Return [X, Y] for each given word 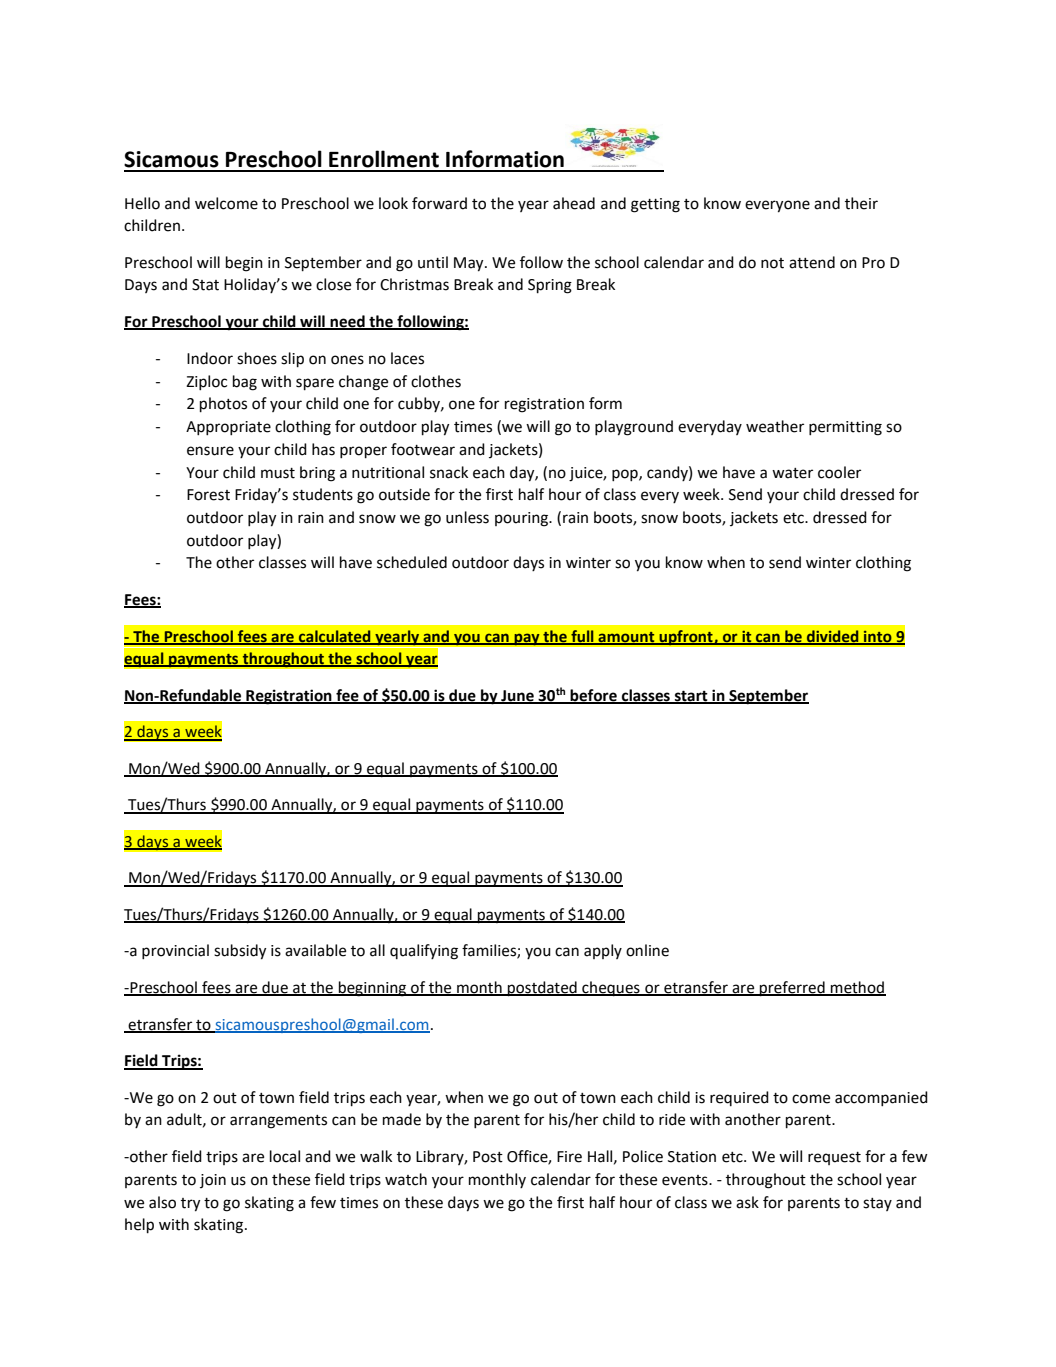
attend [812, 262]
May [470, 264]
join [213, 1181]
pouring [522, 519]
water [792, 473]
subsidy [240, 952]
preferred [792, 989]
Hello [142, 203]
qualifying [424, 952]
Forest [208, 495]
